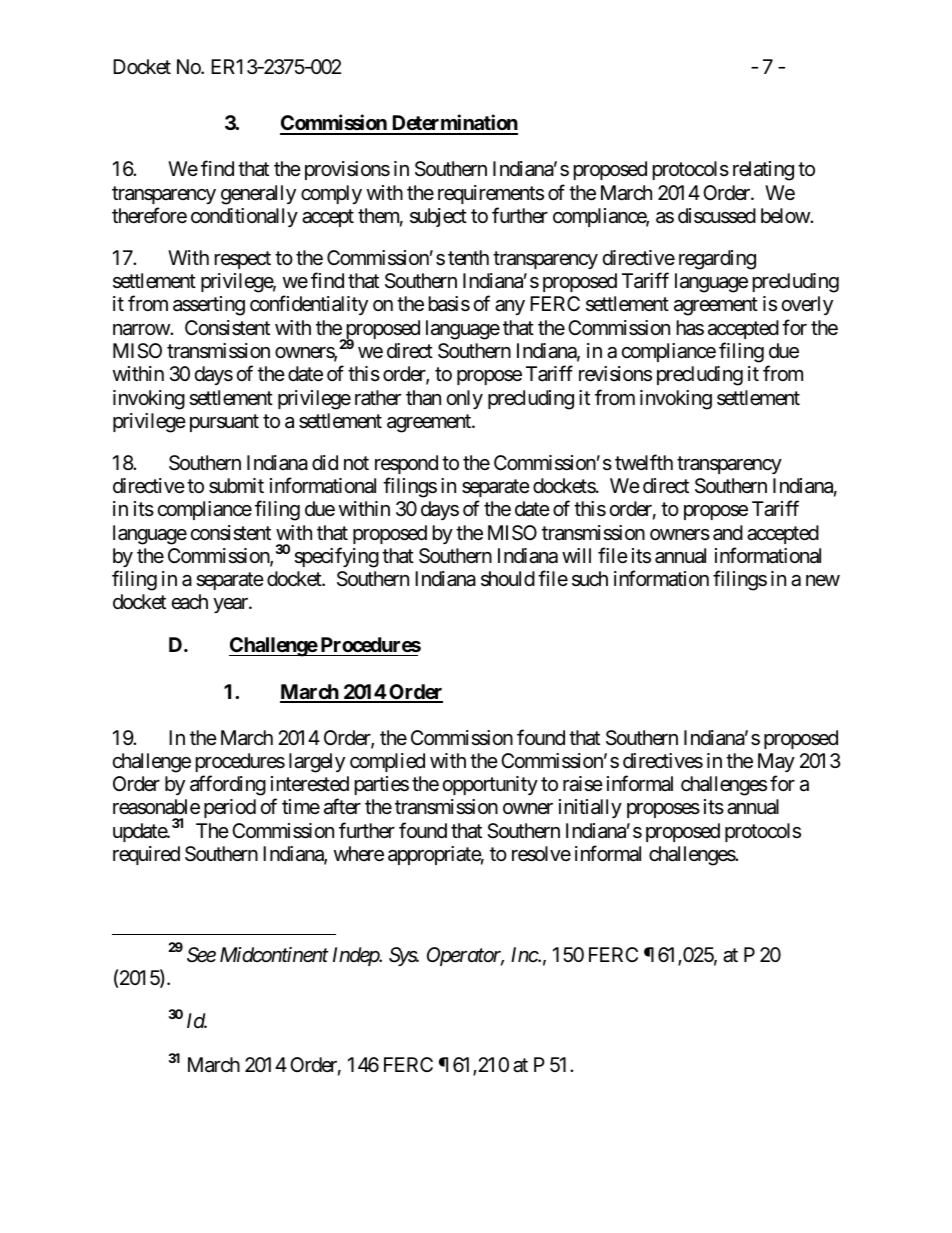  Describe the element at coordinates (438, 217) in the screenshot. I see `subject` at that location.
